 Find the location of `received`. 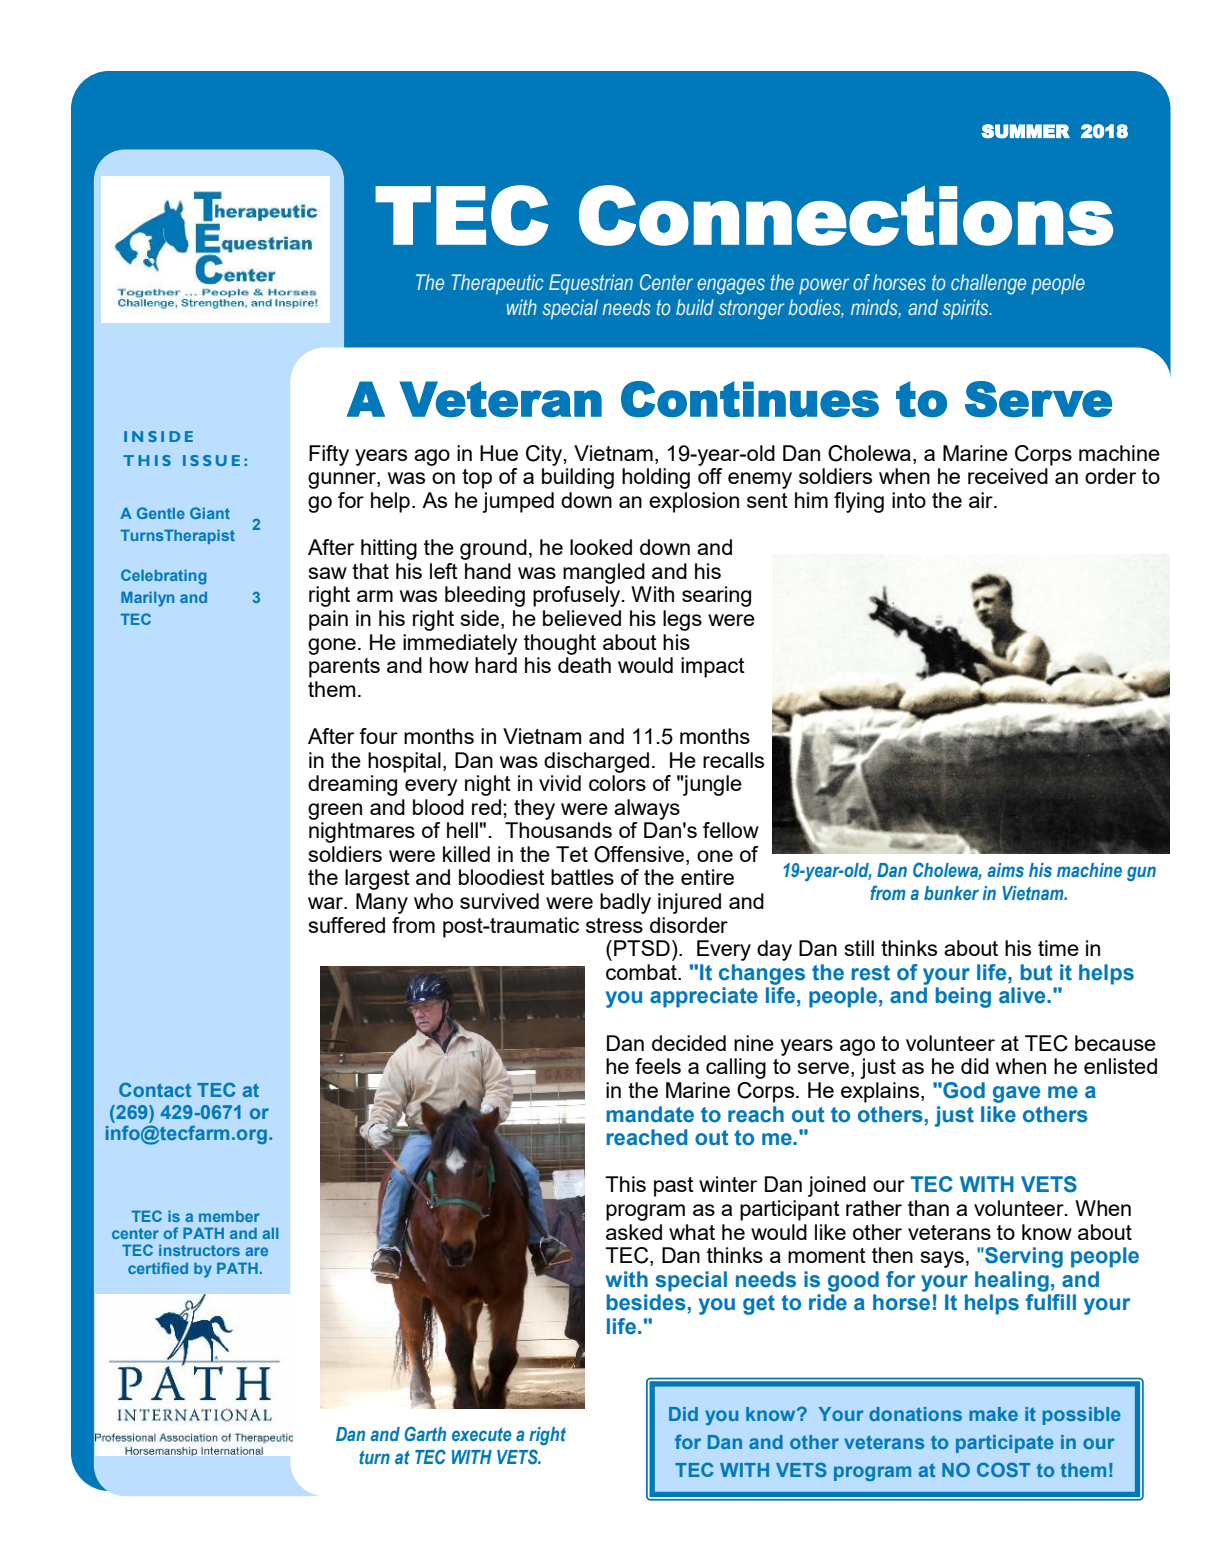

received is located at coordinates (1008, 476).
